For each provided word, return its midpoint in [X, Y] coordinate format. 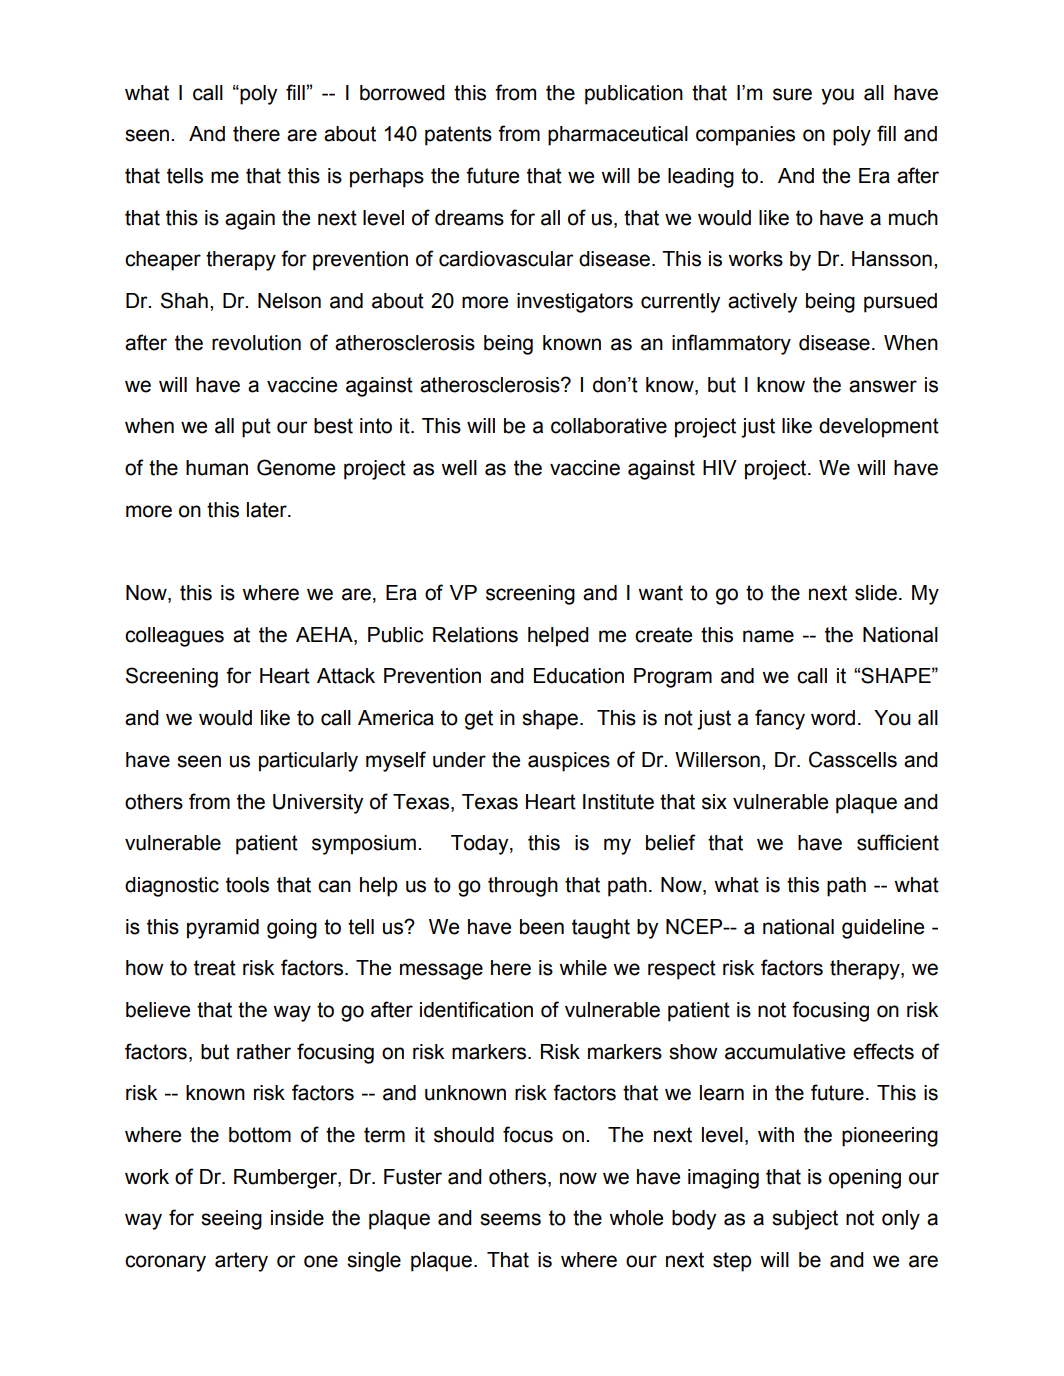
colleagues [174, 637]
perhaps [387, 178]
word [833, 718]
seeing [231, 1220]
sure [792, 94]
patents [458, 136]
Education [579, 676]
